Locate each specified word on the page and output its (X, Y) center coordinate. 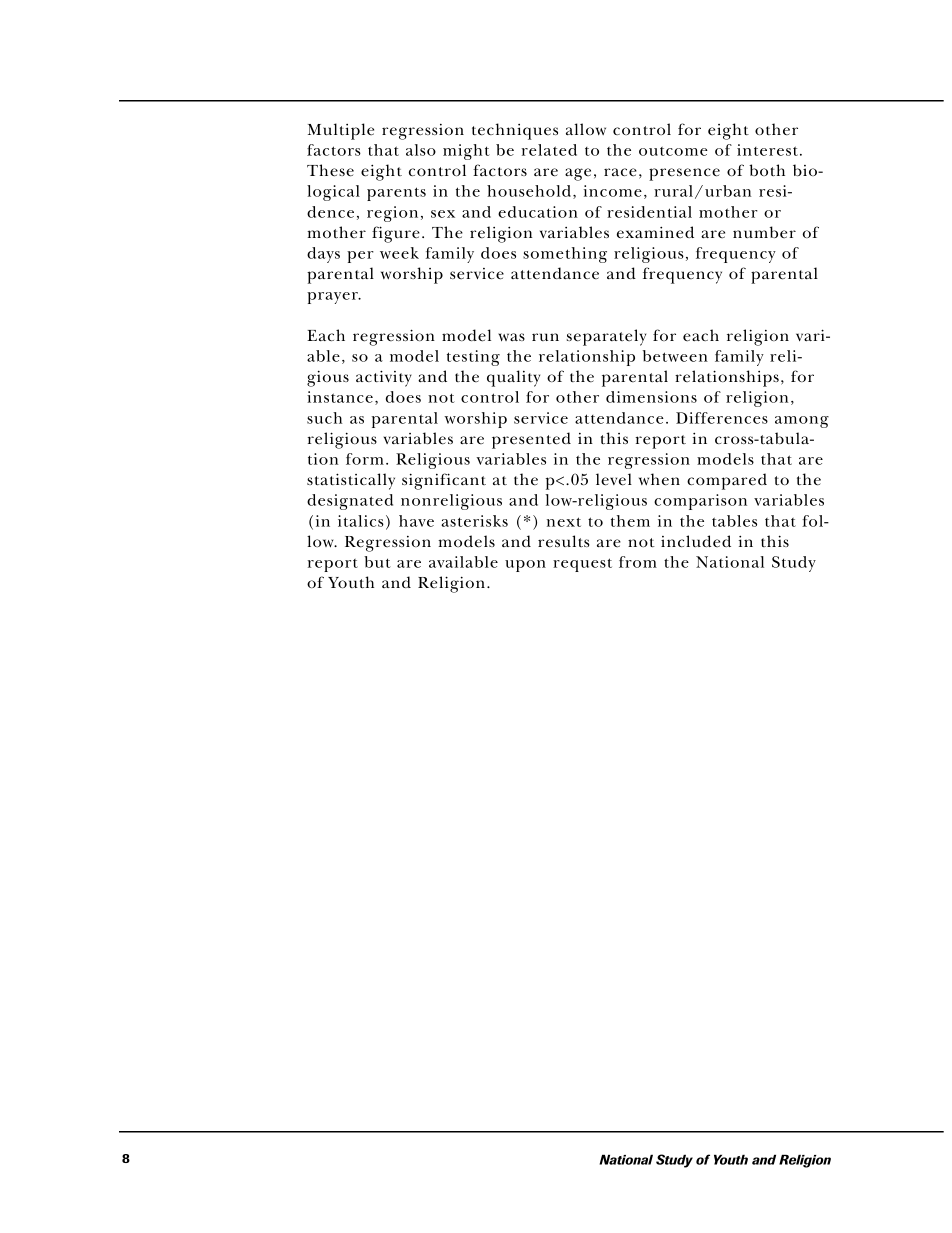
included (696, 541)
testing (473, 358)
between (675, 356)
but (377, 562)
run (545, 337)
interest (769, 150)
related (549, 150)
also (421, 150)
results (564, 541)
